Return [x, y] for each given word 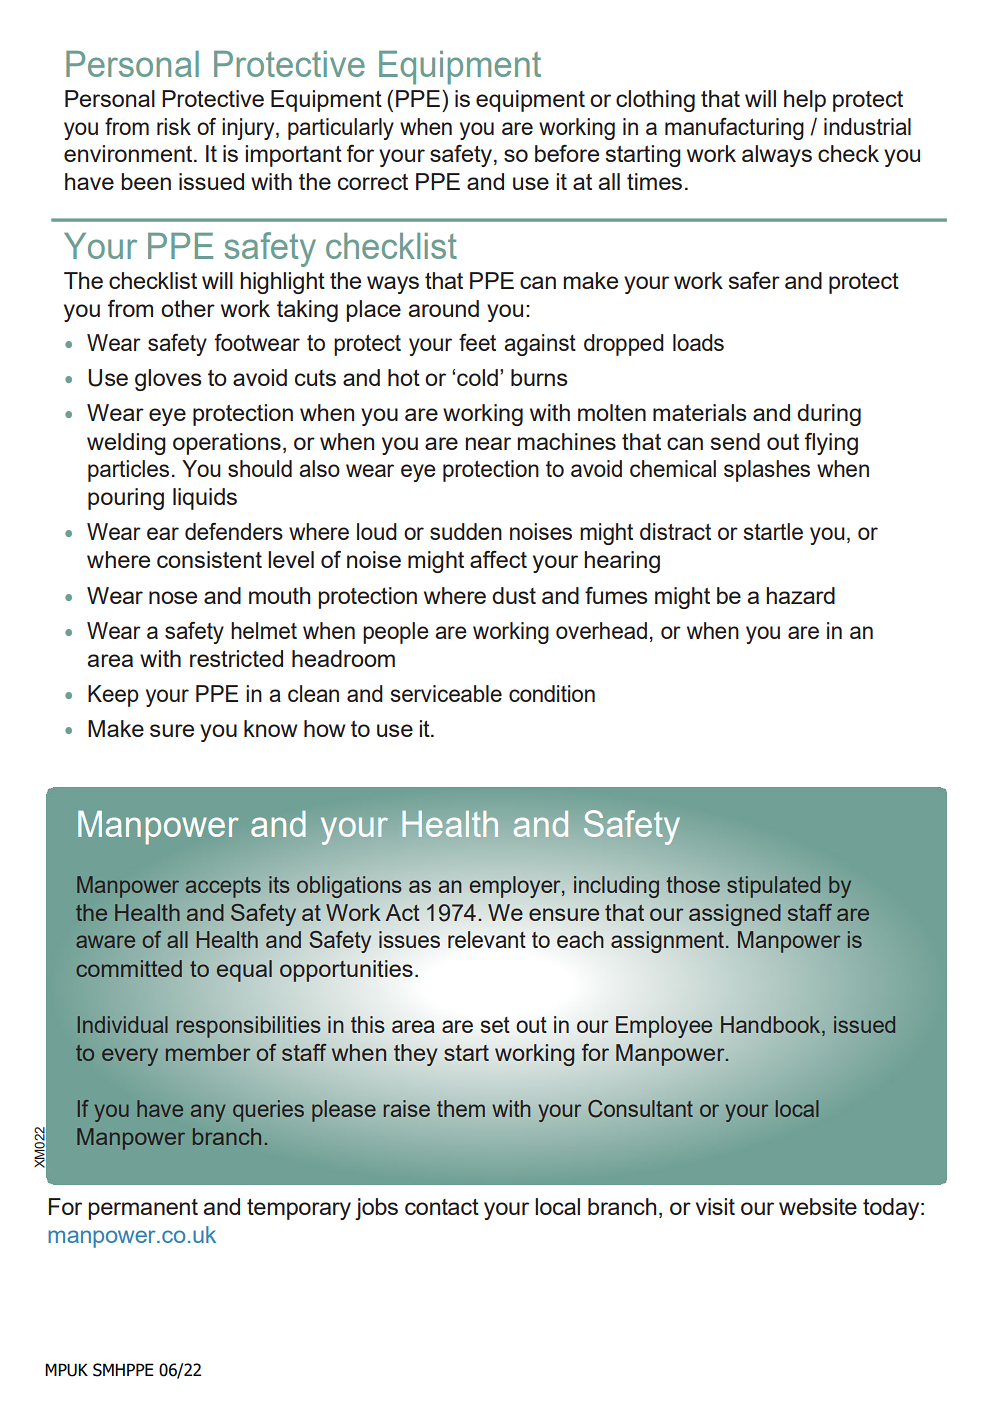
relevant [487, 939]
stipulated [773, 887]
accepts [223, 887]
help [805, 101]
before [567, 153]
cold [477, 377]
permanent [143, 1209]
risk [174, 126]
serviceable [446, 693]
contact [442, 1207]
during [829, 415]
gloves [168, 380]
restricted [236, 658]
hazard [800, 595]
